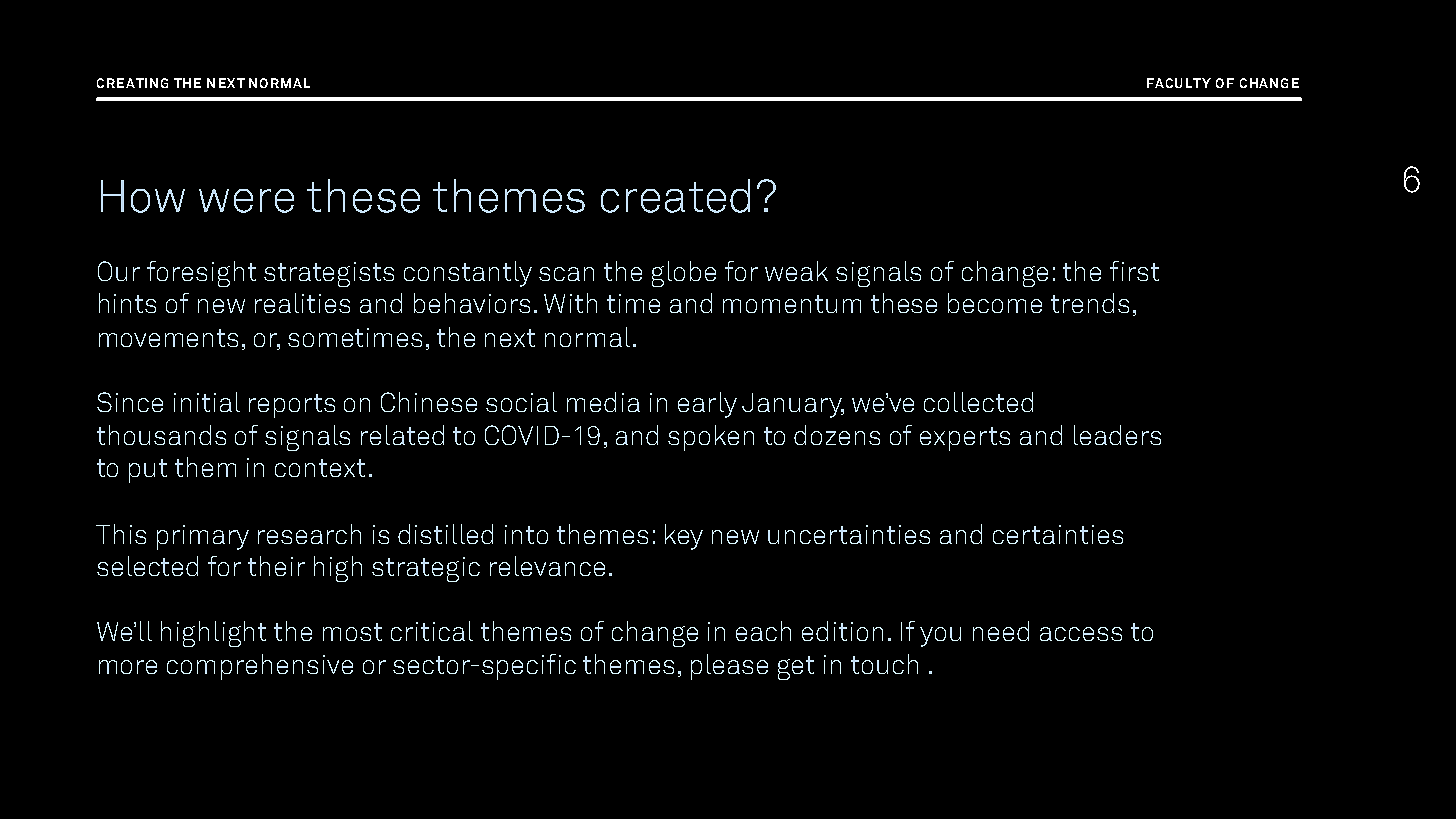 The width and height of the document is (1456, 819). I want to click on With, so click(570, 303).
